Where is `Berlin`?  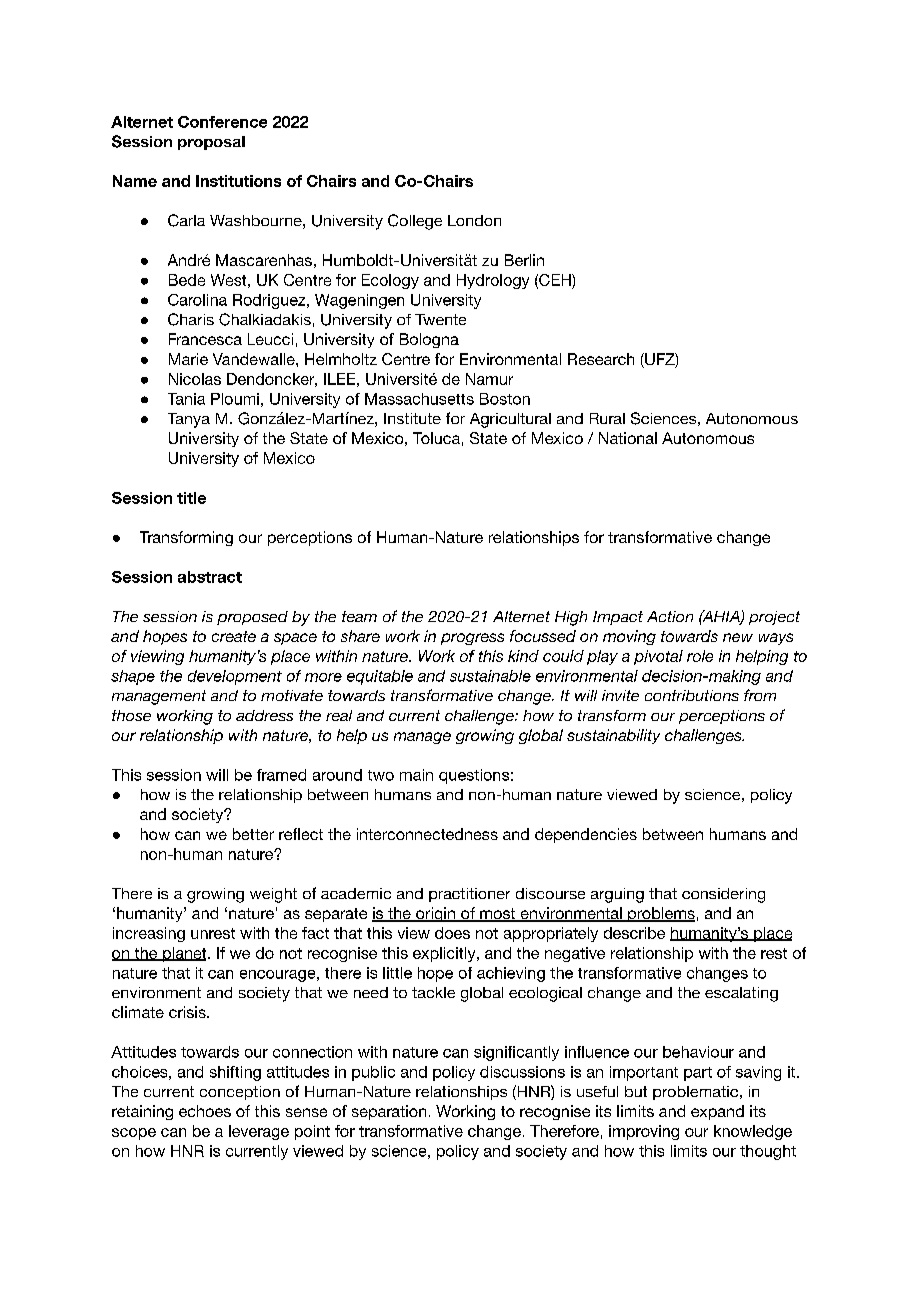 Berlin is located at coordinates (524, 260).
